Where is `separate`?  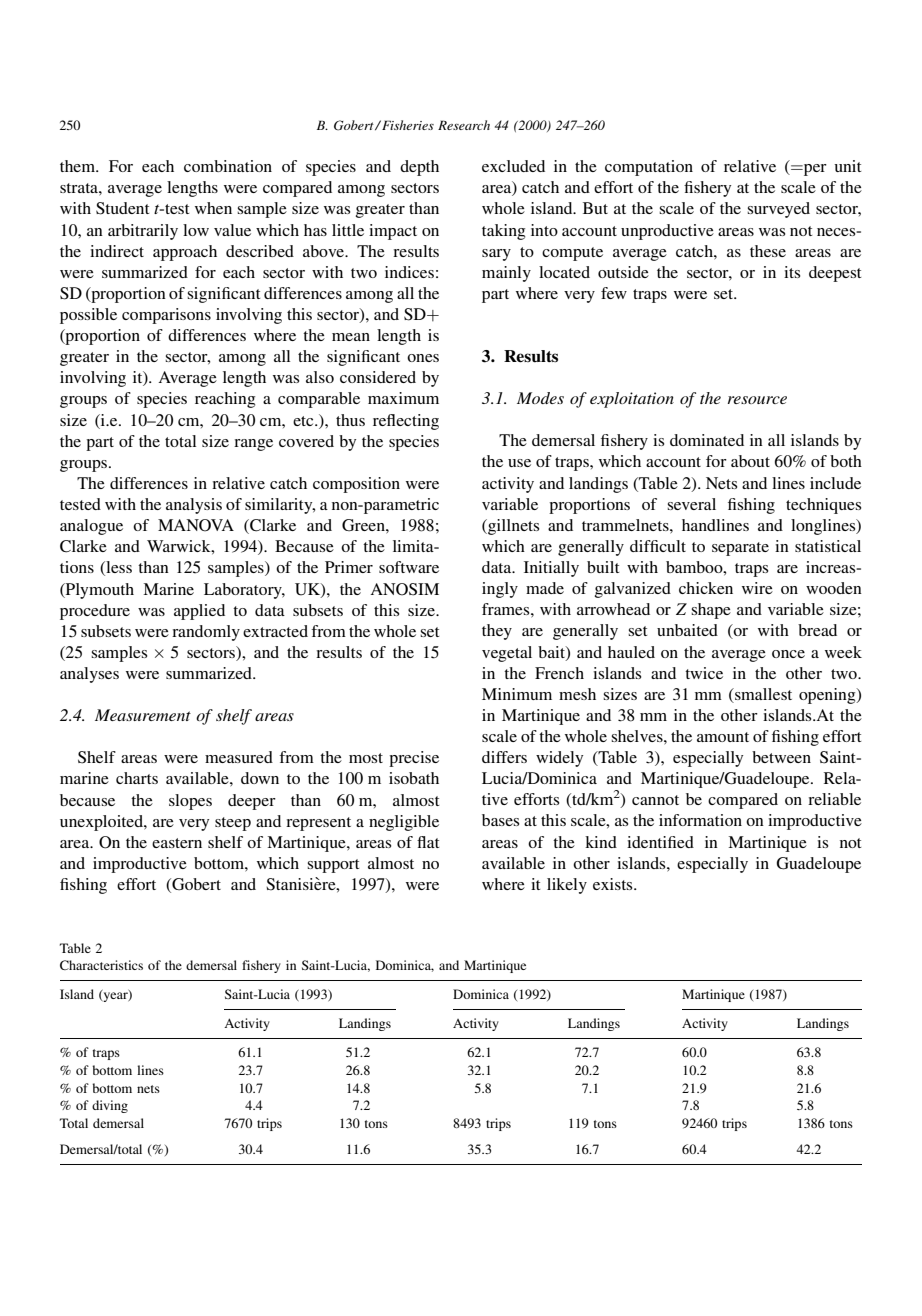
separate is located at coordinates (740, 549).
